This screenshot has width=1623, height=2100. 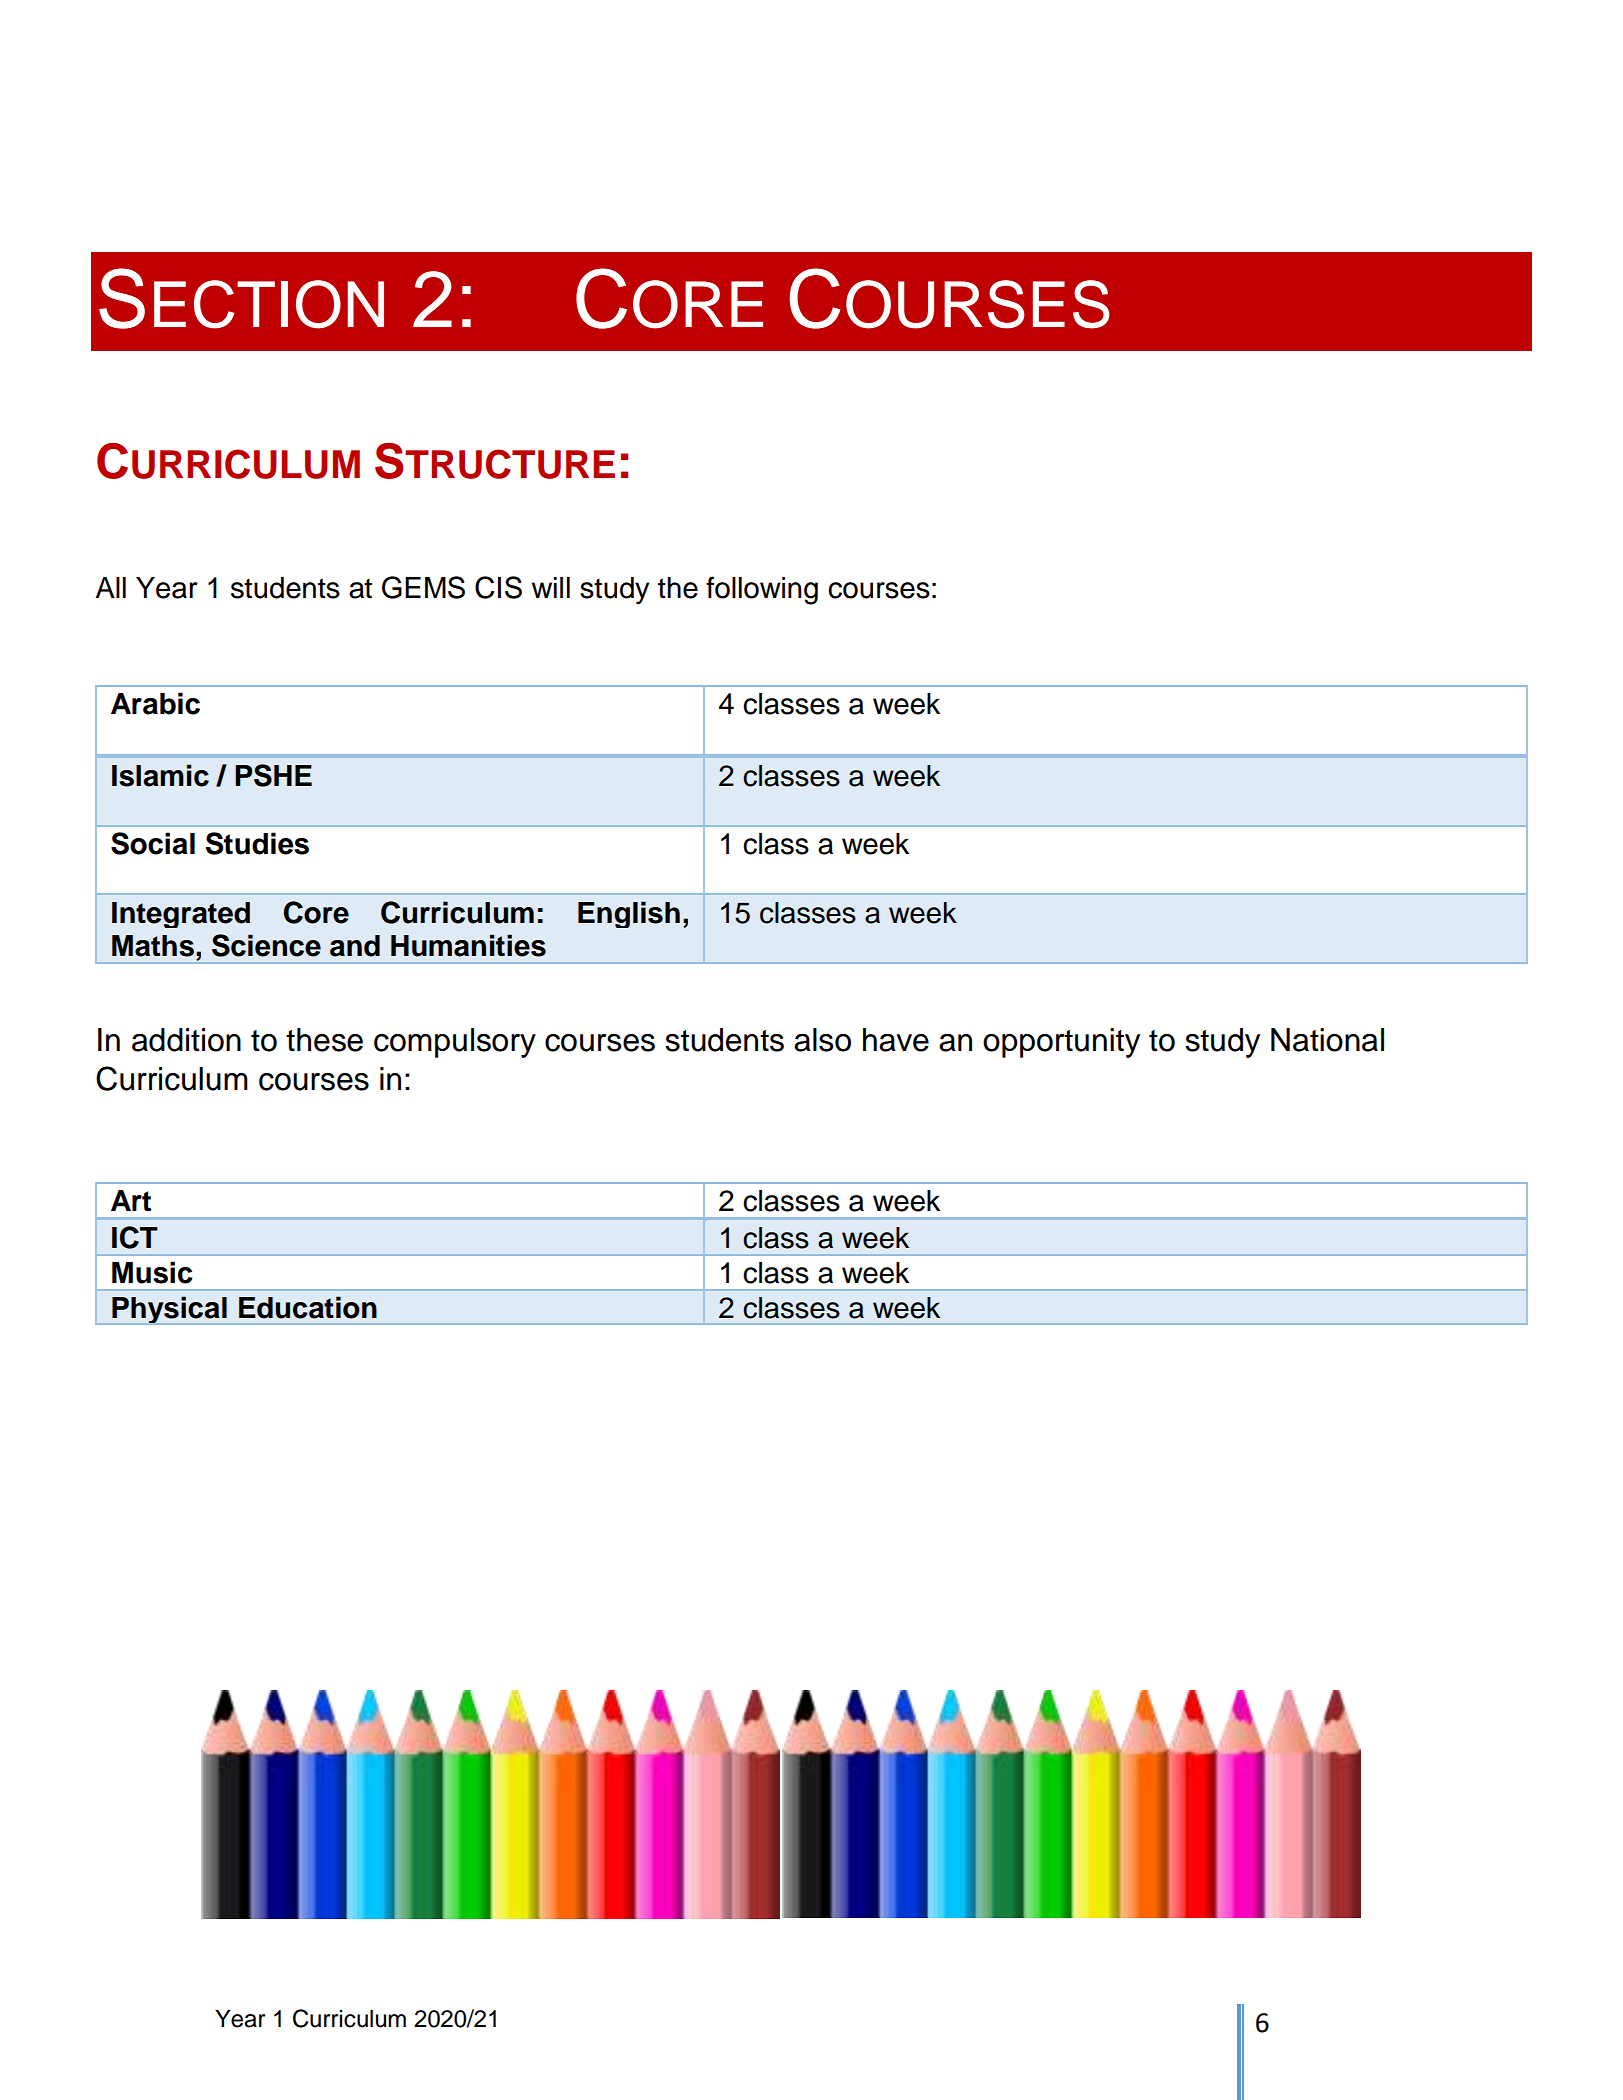 I want to click on Education, so click(x=308, y=1307).
